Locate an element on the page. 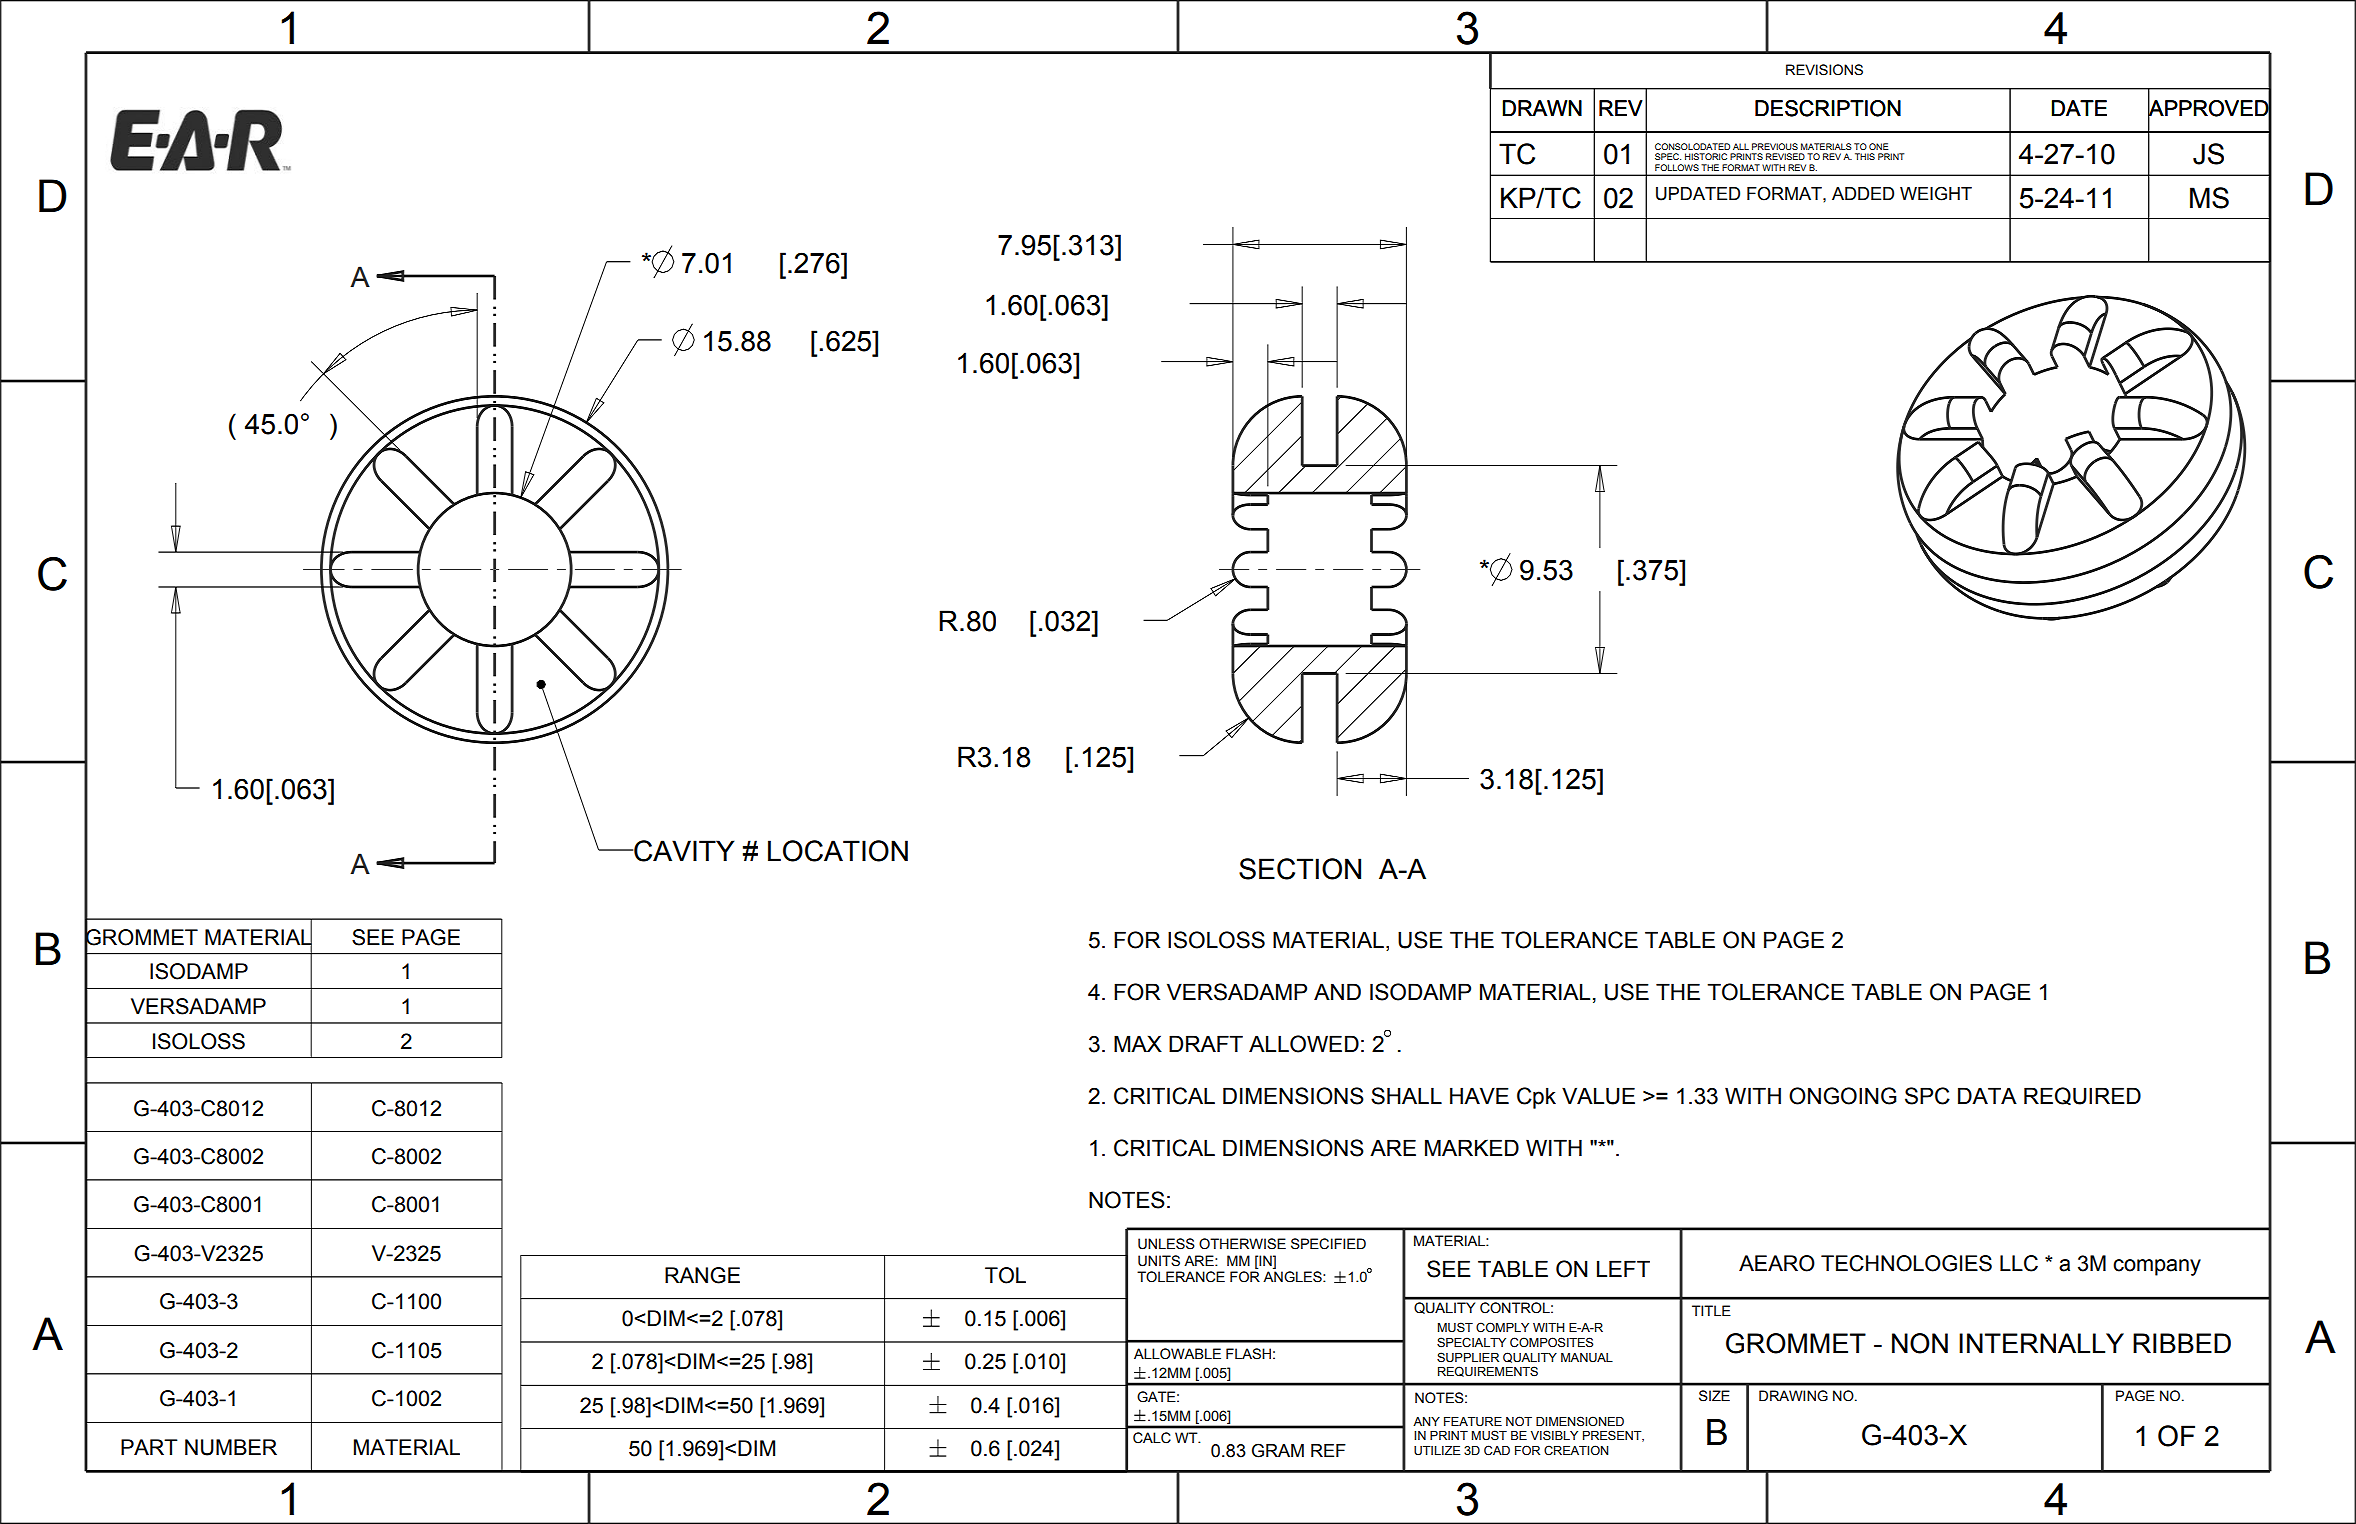 This image has width=2356, height=1524. DRAWING is located at coordinates (1793, 1396).
